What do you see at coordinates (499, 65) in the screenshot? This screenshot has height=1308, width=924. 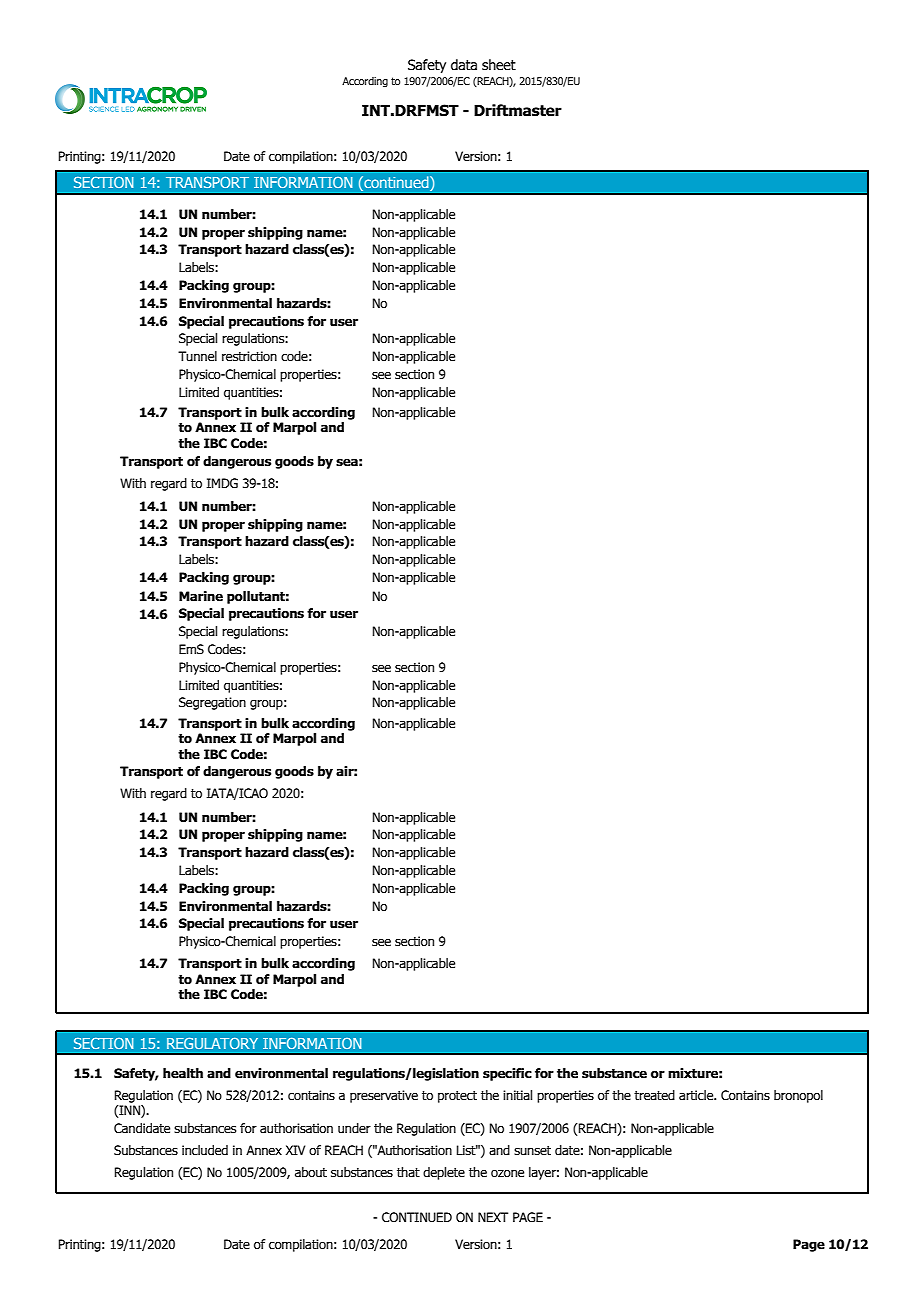 I see `sheet` at bounding box center [499, 65].
